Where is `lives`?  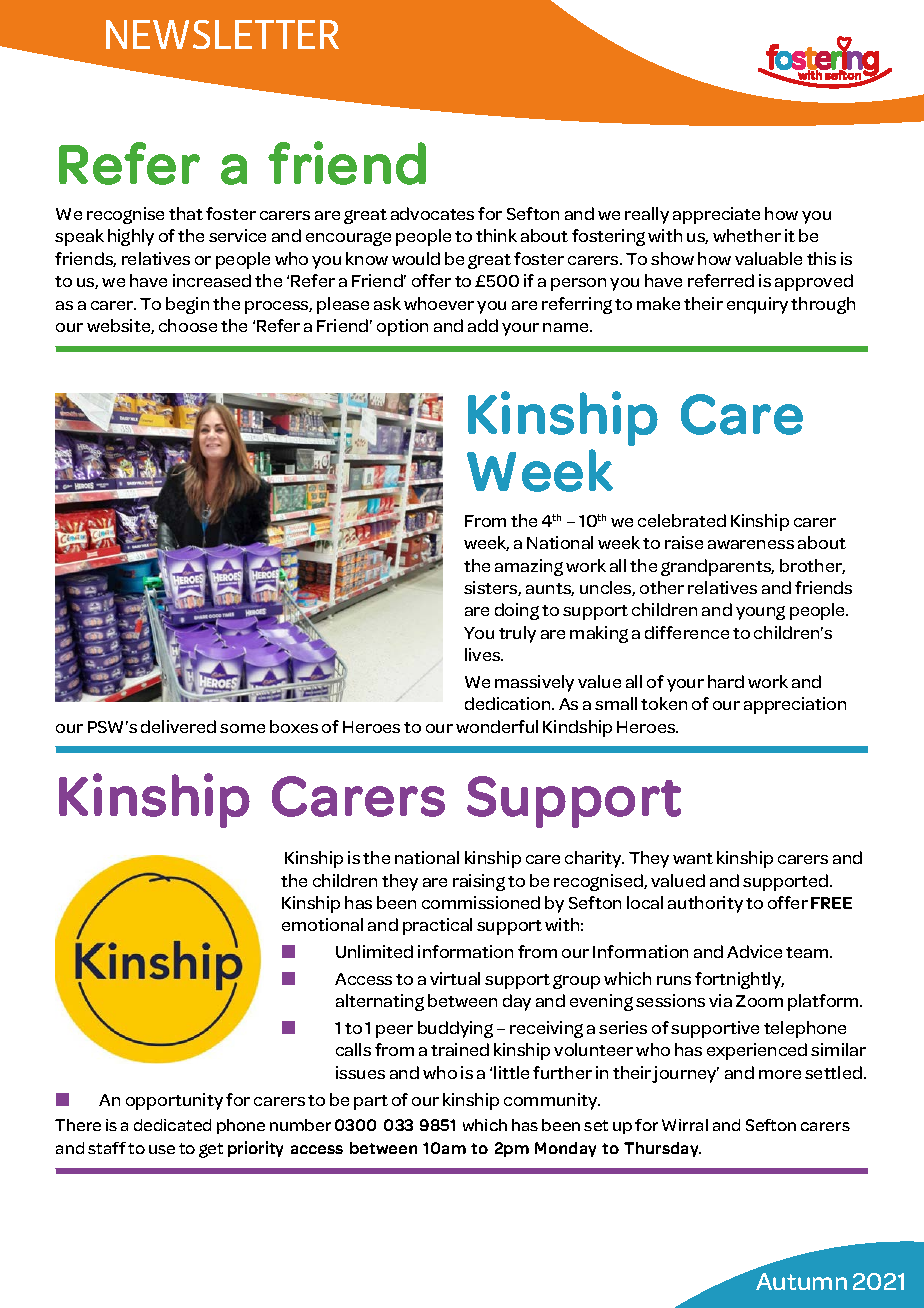 lives is located at coordinates (484, 654).
